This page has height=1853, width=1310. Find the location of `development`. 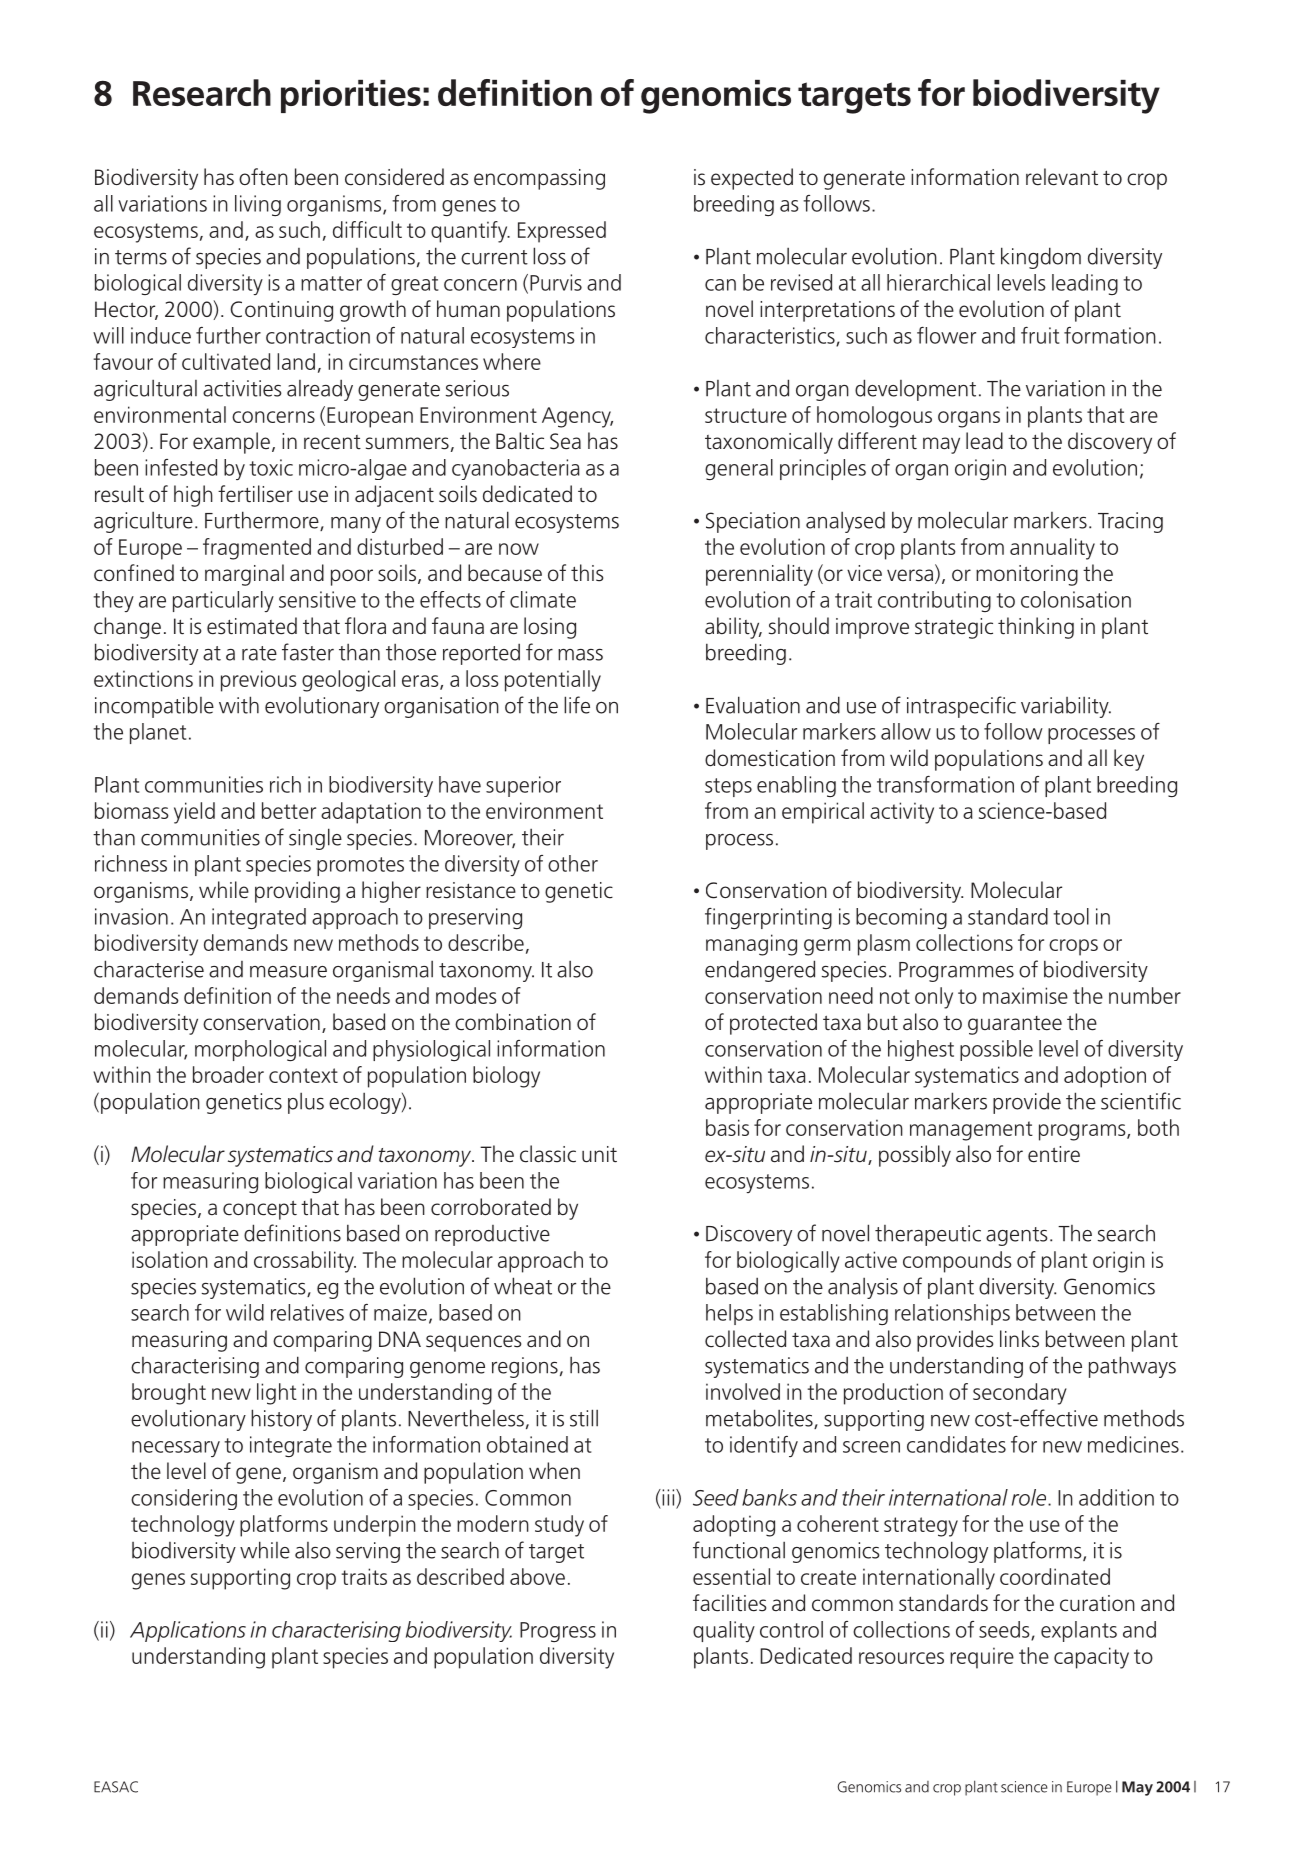

development is located at coordinates (915, 390).
